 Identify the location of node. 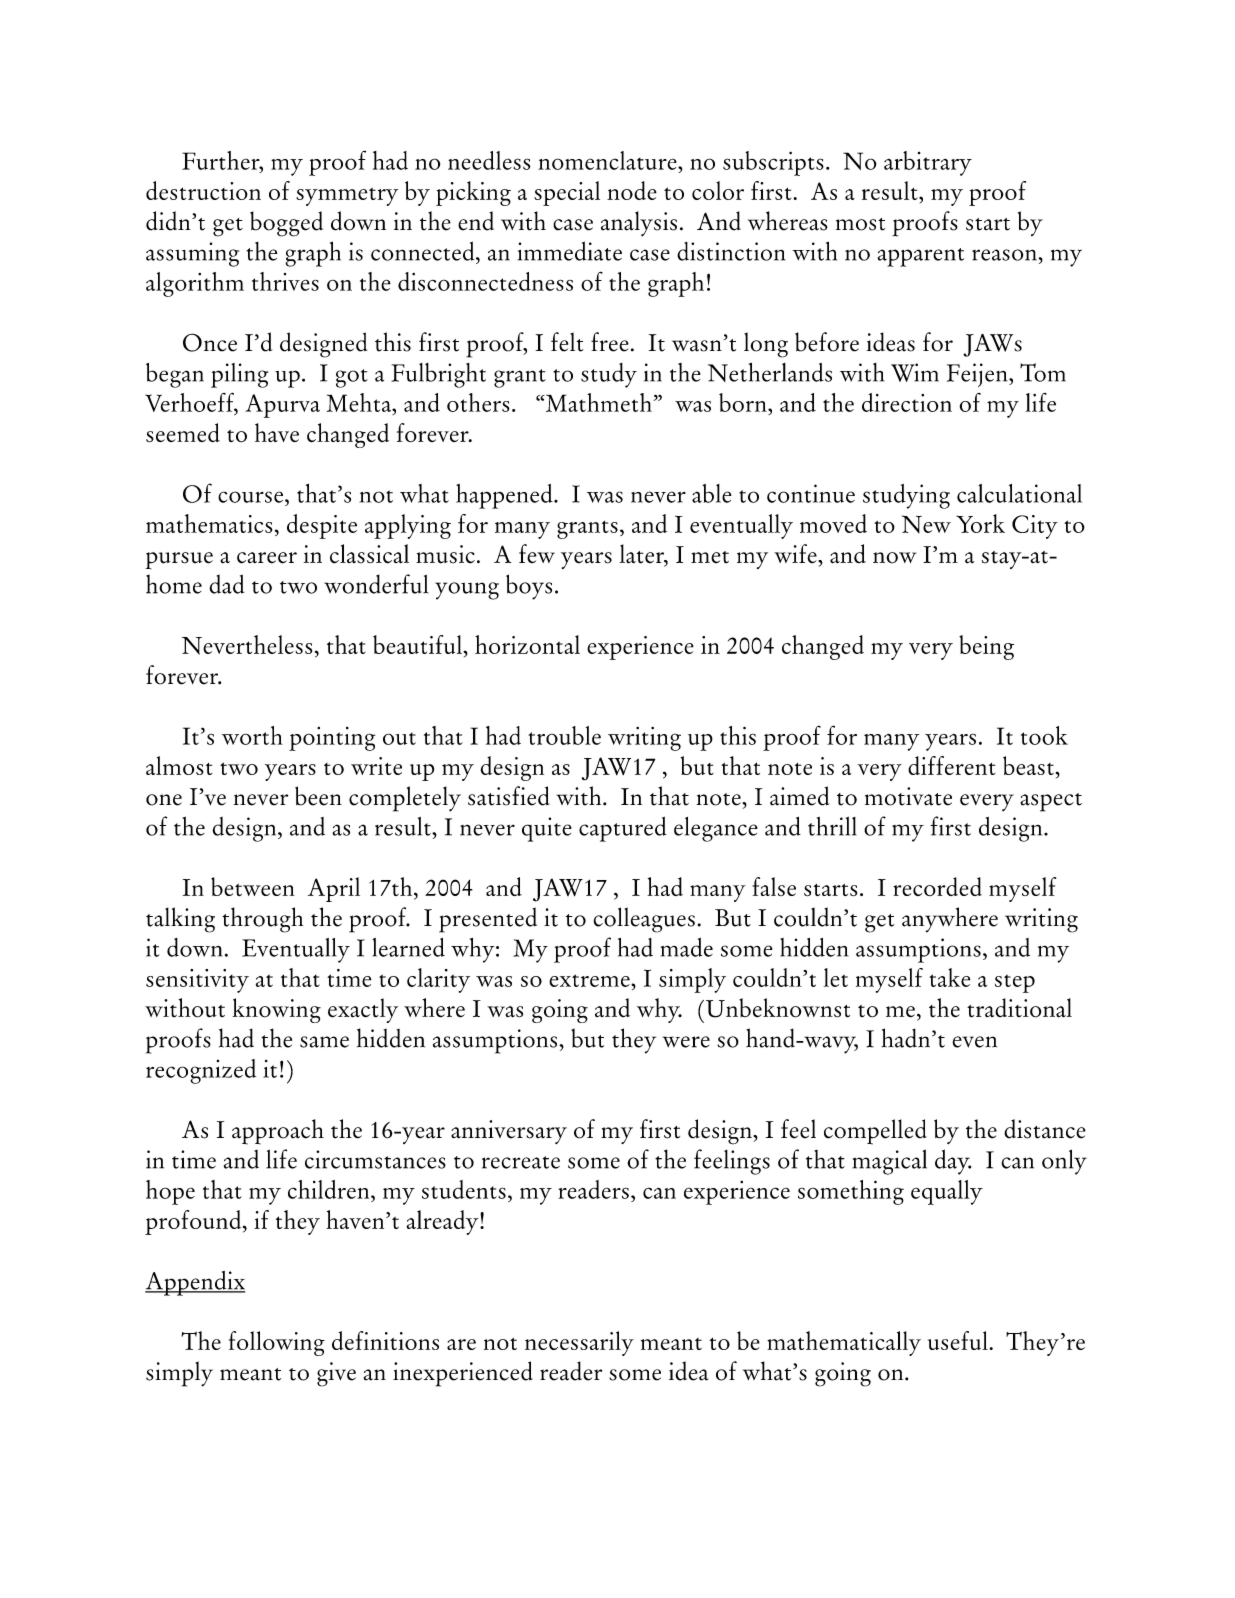
(632, 190).
